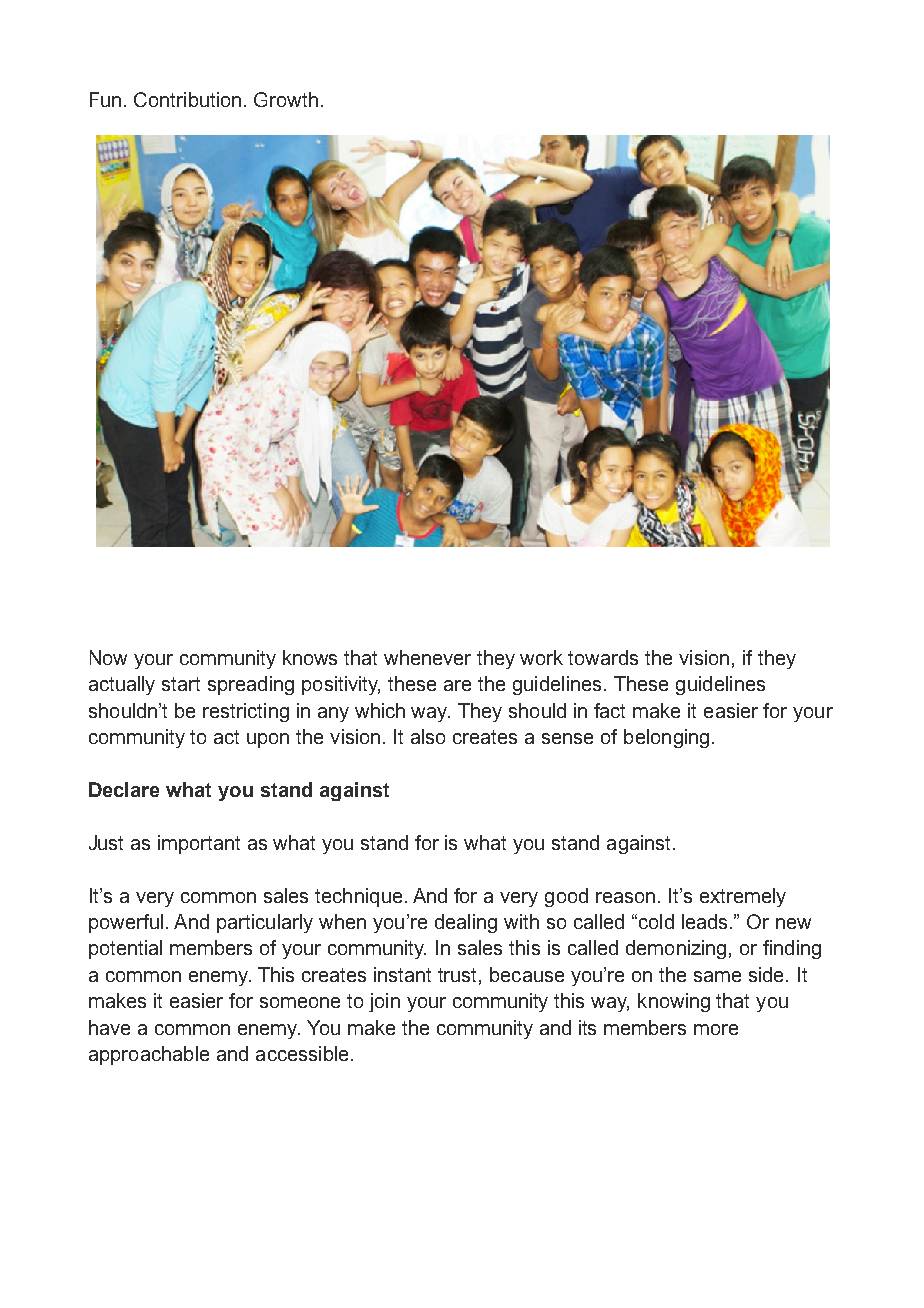  I want to click on start, so click(181, 684).
